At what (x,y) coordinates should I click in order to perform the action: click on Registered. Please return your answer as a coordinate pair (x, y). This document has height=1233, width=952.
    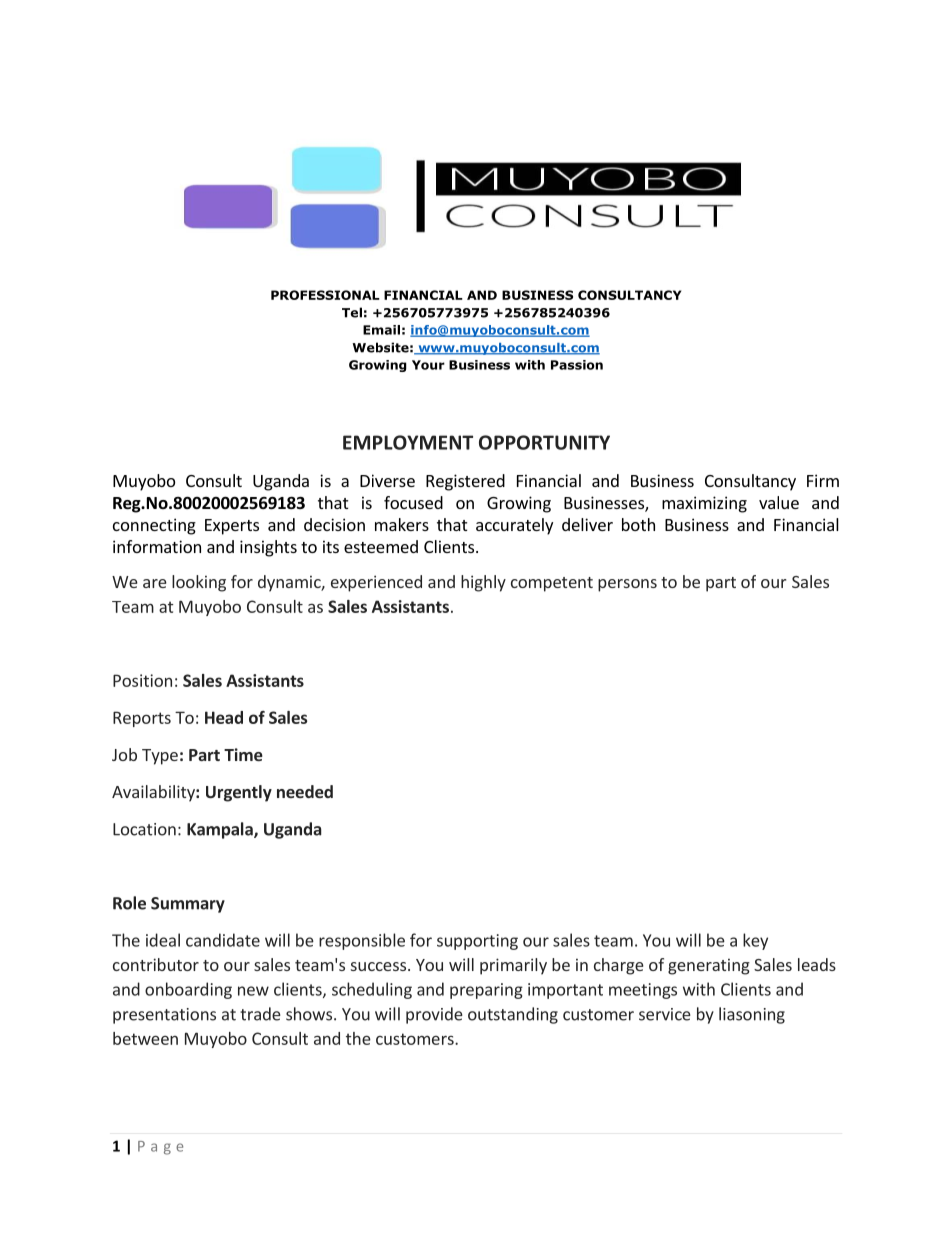
    Looking at the image, I should click on (465, 482).
